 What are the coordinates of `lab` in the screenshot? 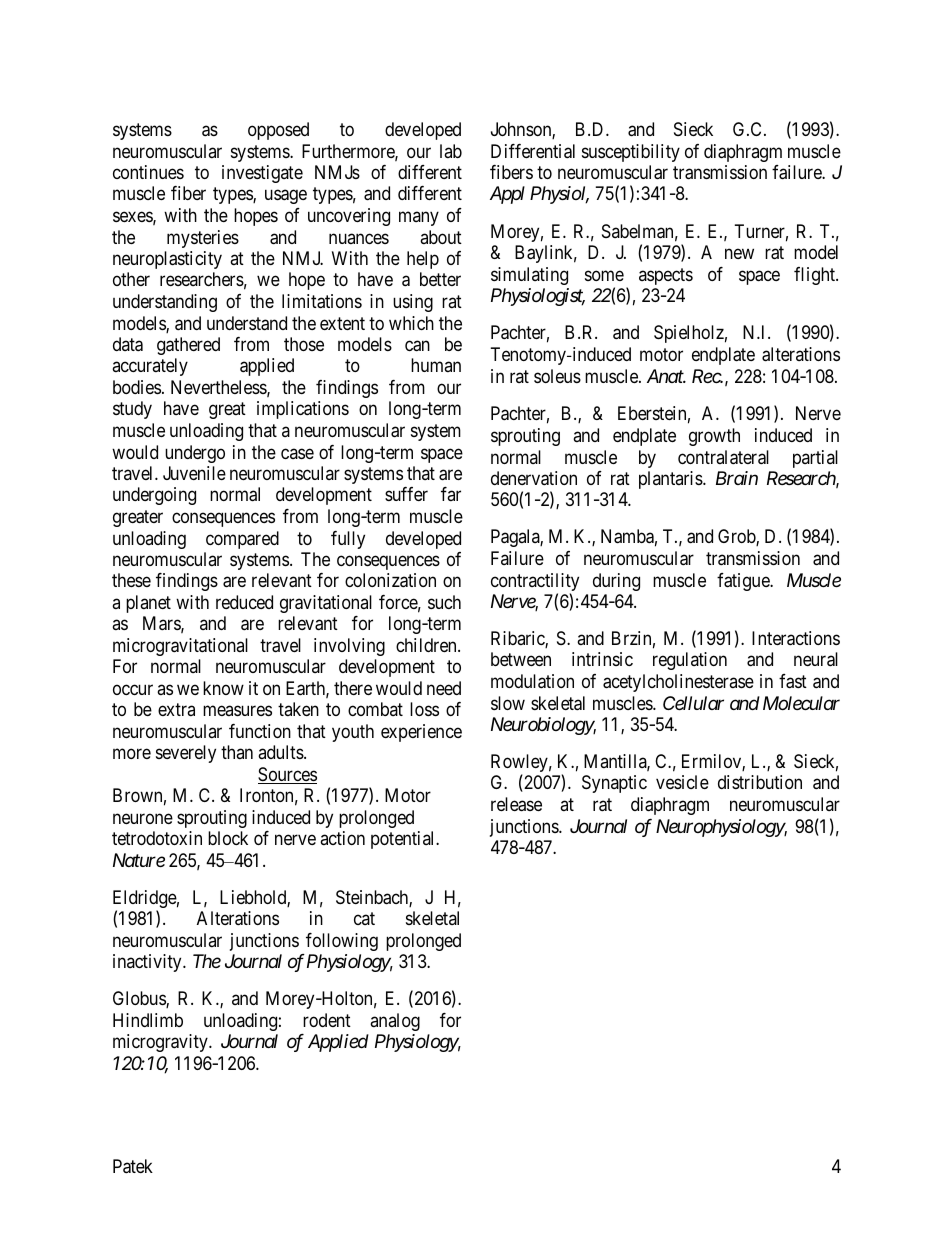 It's located at (451, 151).
